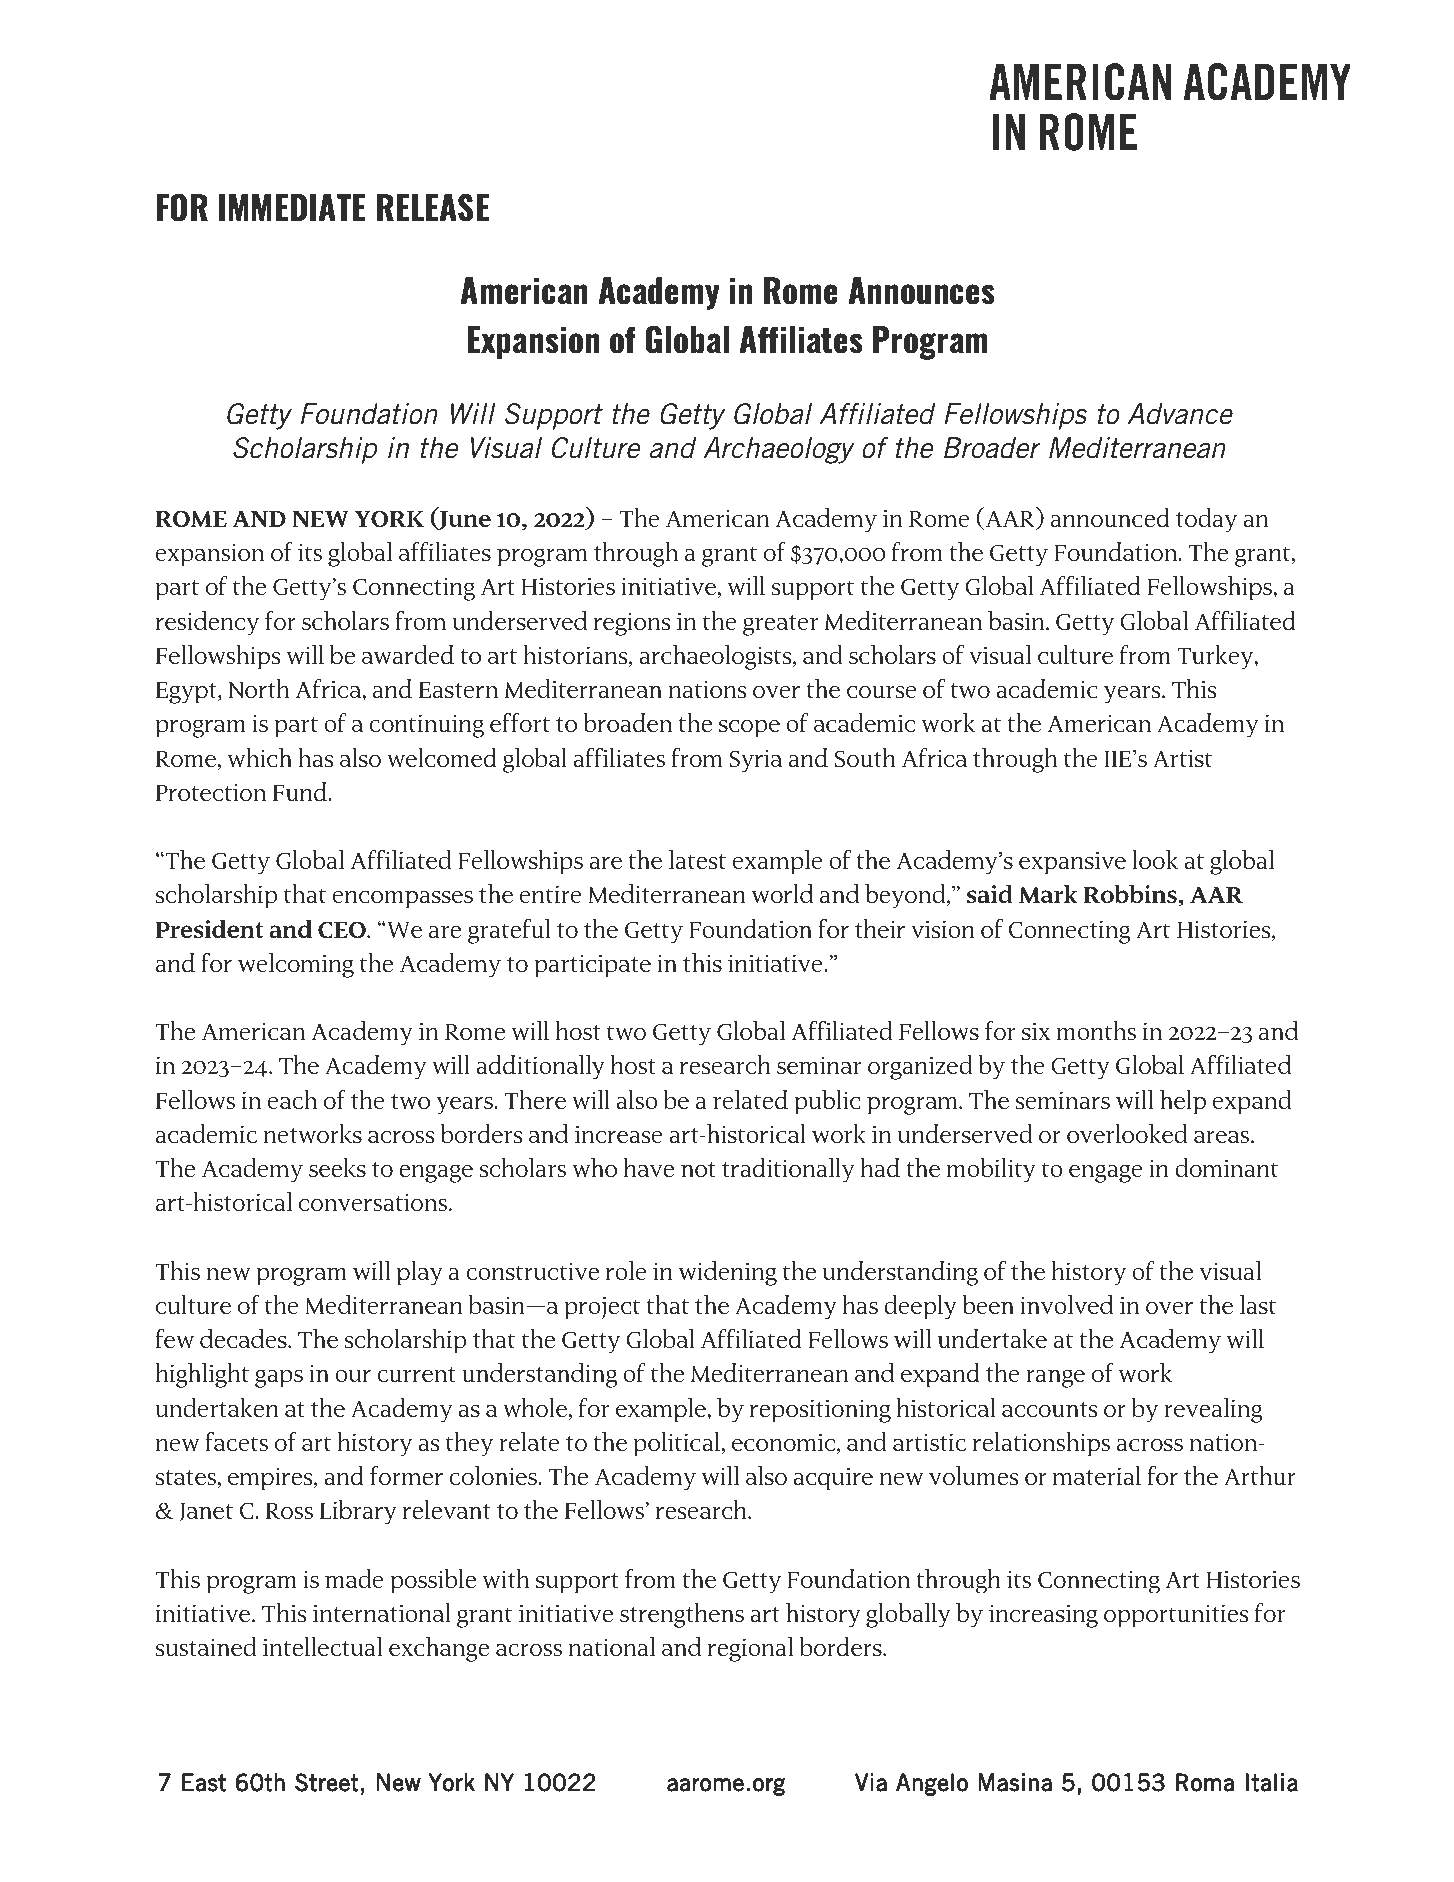  What do you see at coordinates (1180, 414) in the document?
I see `Advance` at bounding box center [1180, 414].
